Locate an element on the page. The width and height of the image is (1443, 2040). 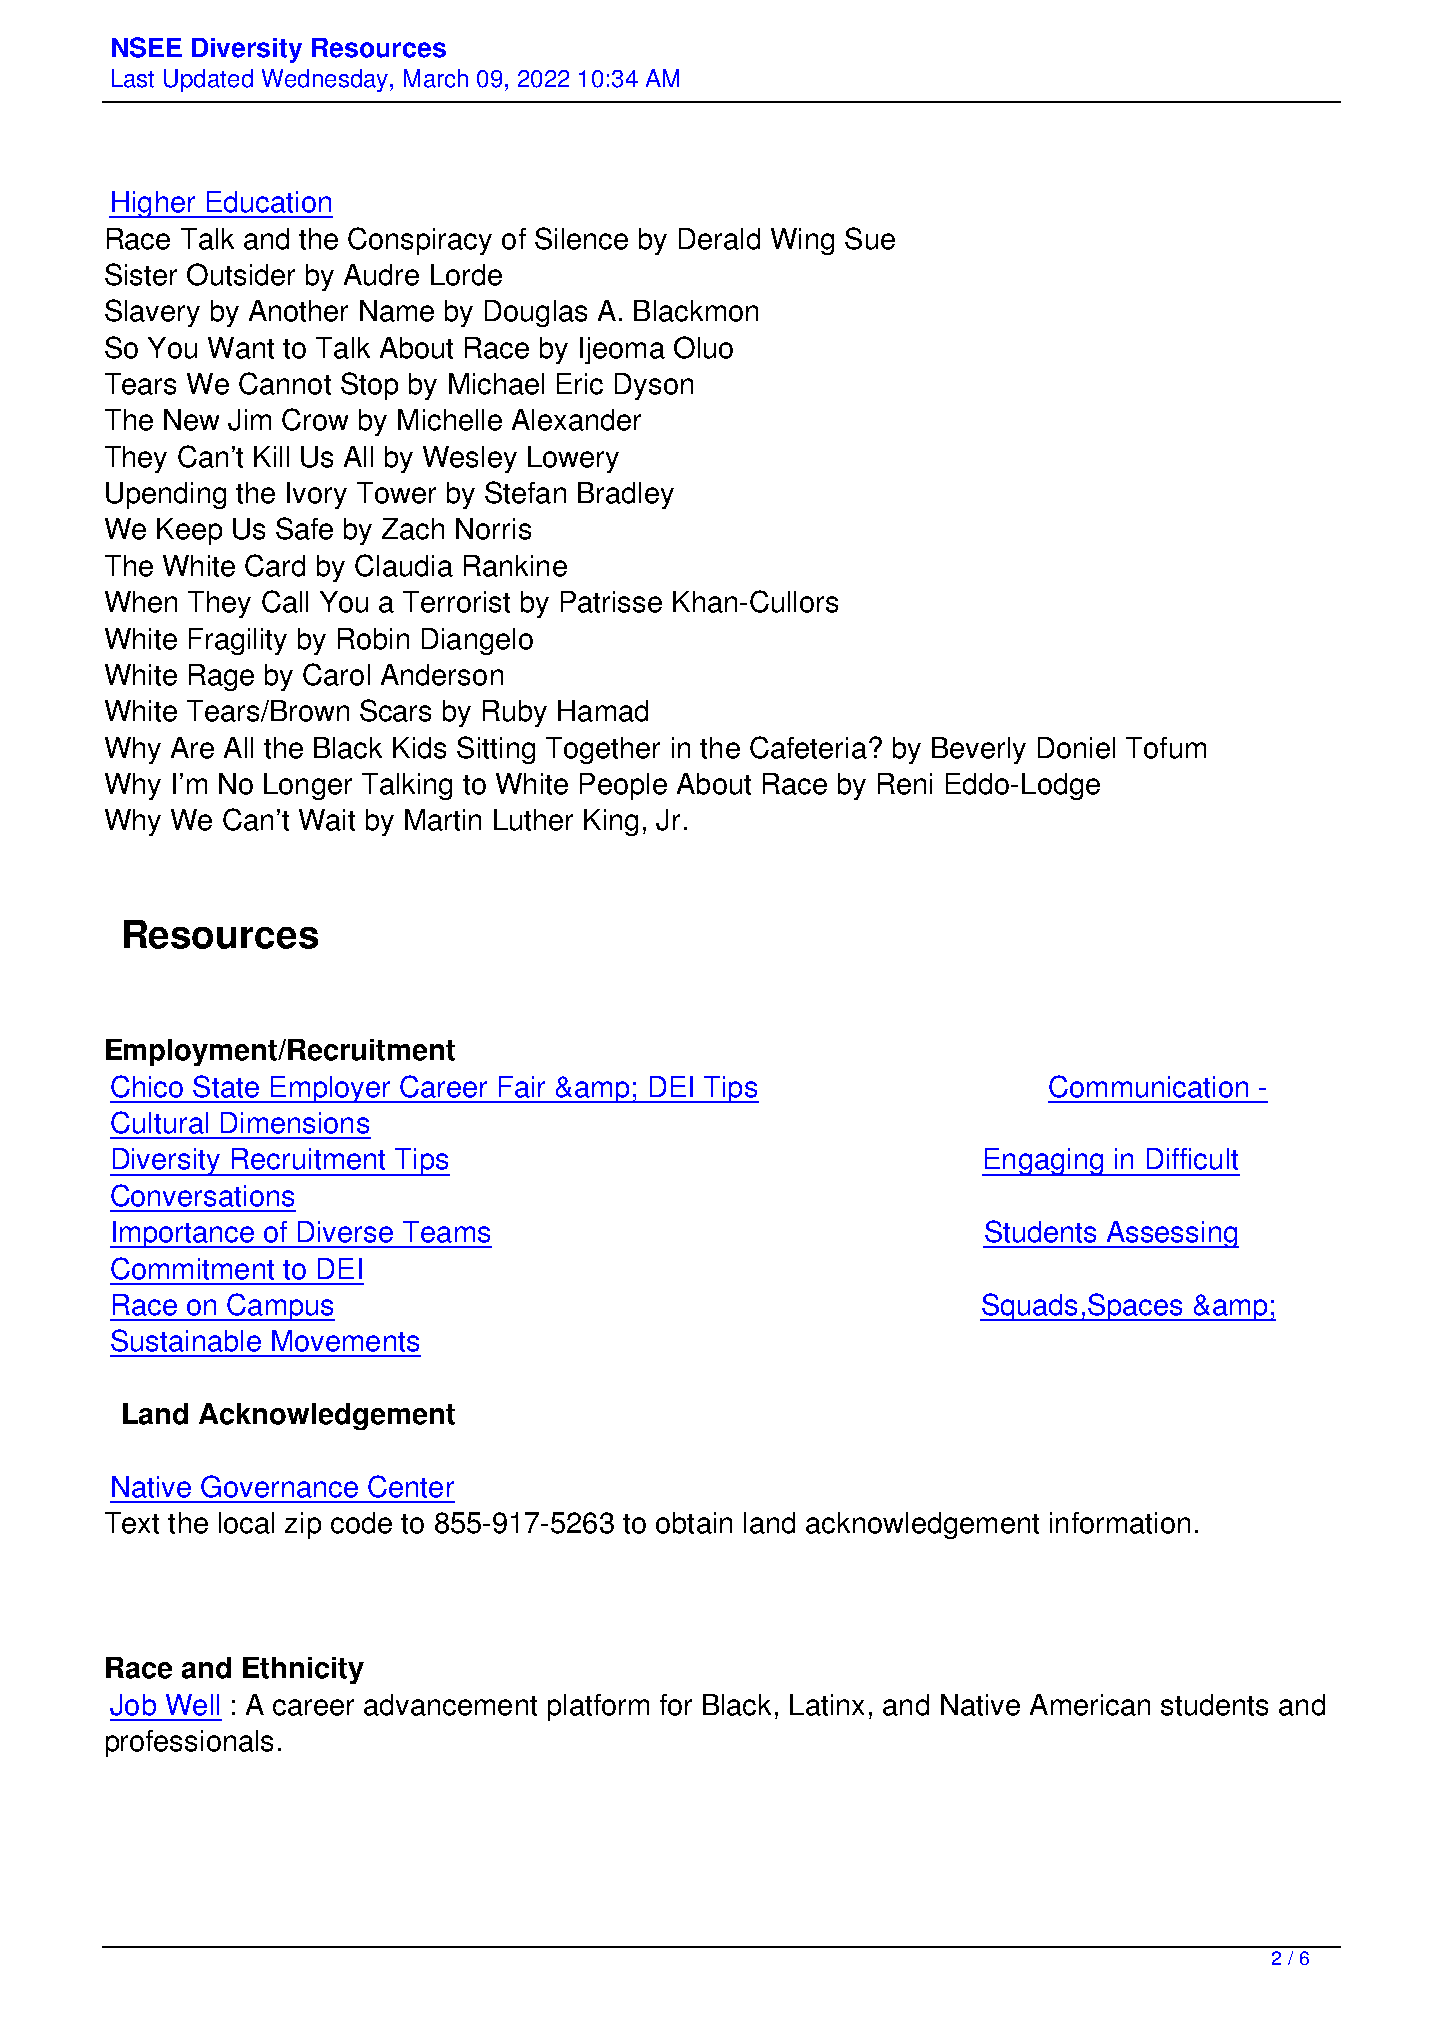
Sue is located at coordinates (870, 238).
